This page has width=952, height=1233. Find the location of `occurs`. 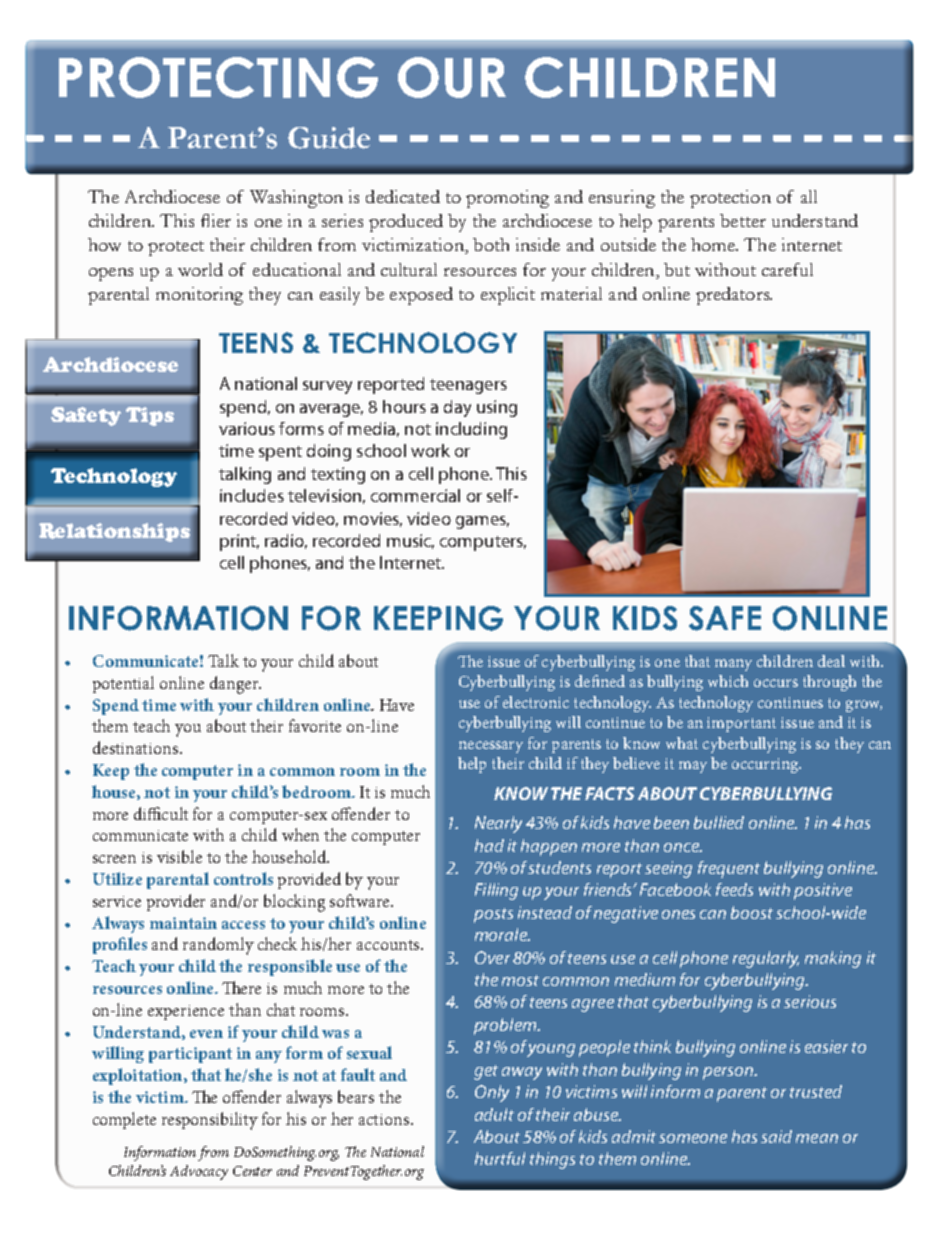

occurs is located at coordinates (776, 683).
